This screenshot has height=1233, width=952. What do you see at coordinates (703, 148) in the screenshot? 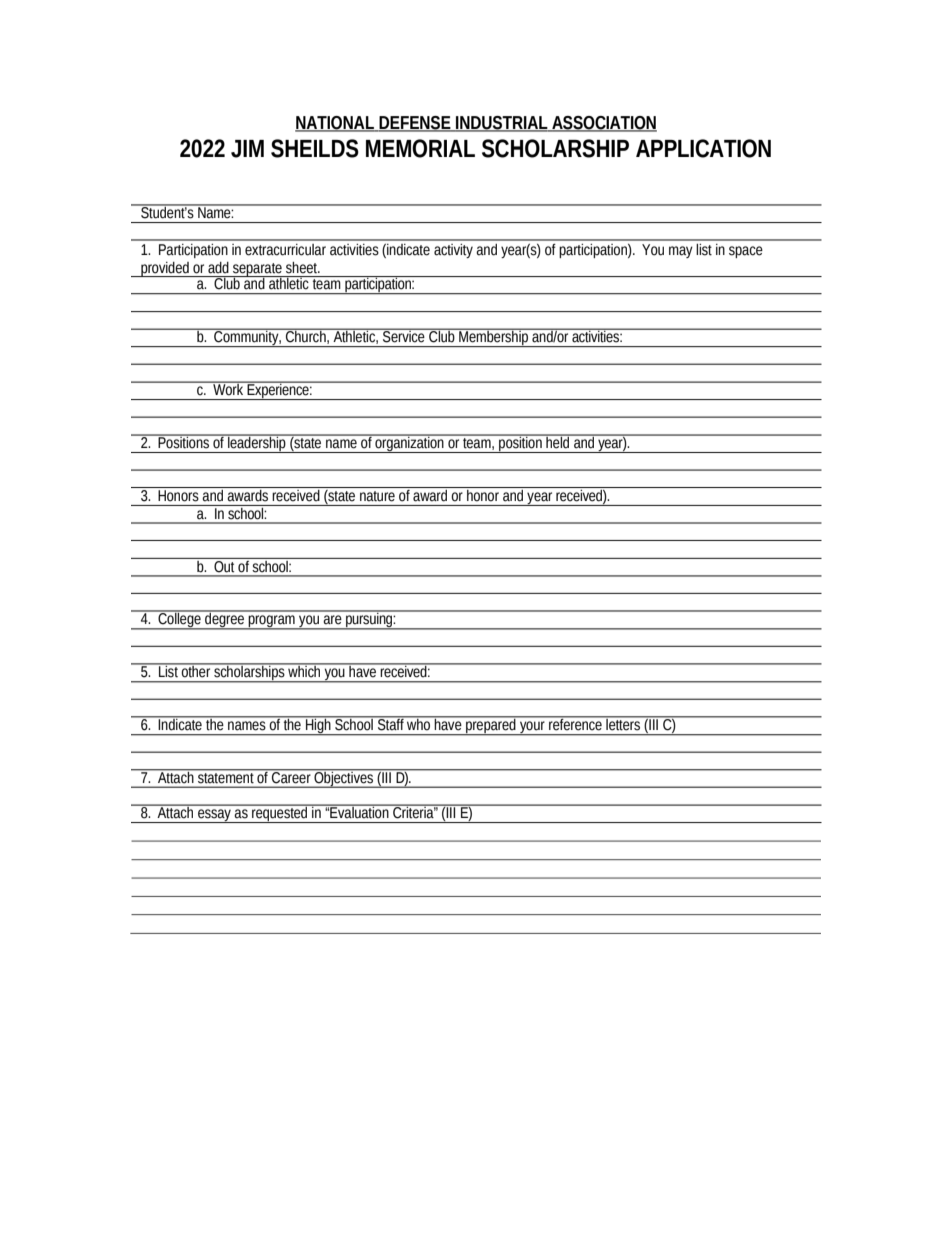
I see `APPLICATION` at bounding box center [703, 148].
